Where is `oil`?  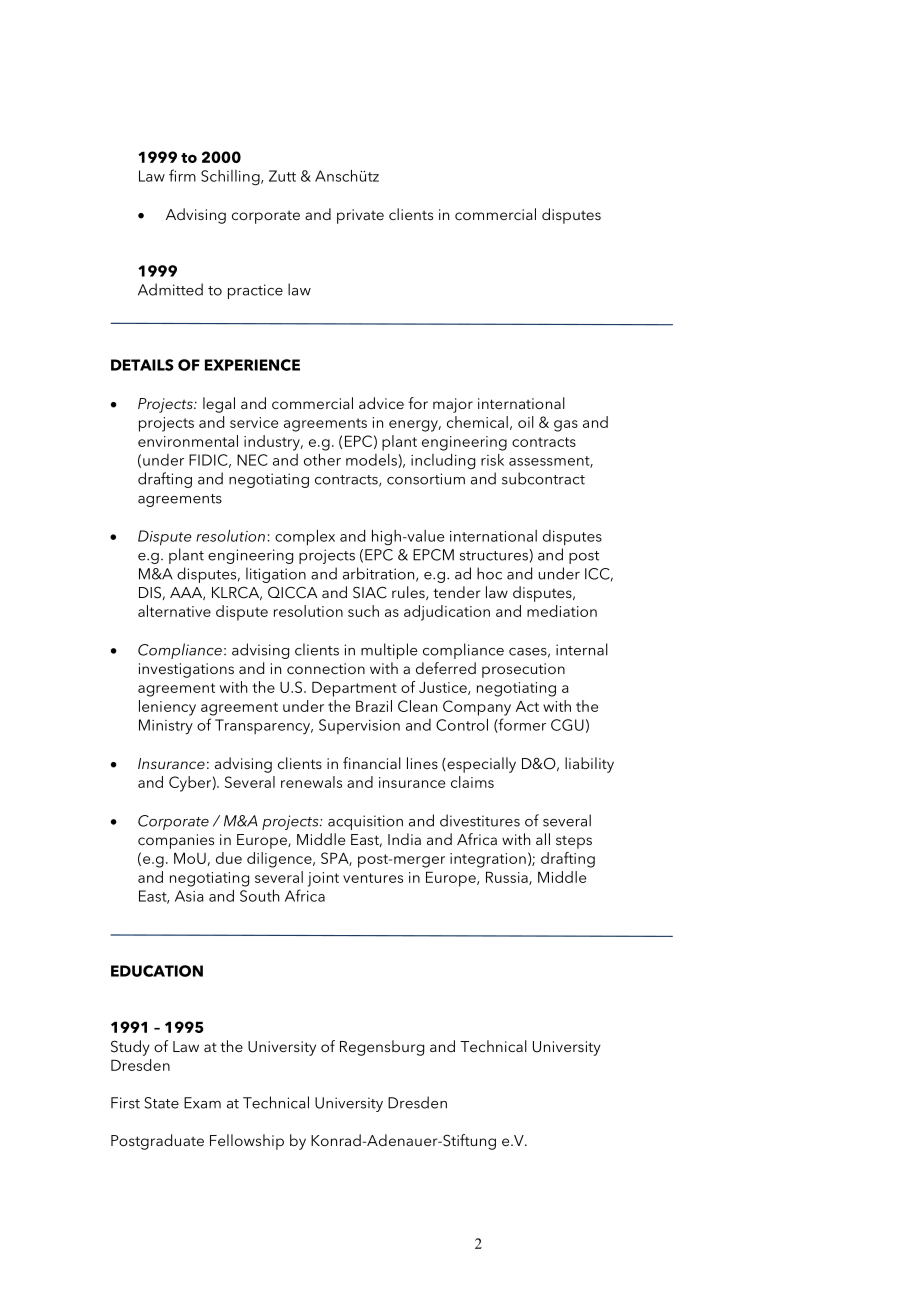
oil is located at coordinates (526, 422).
